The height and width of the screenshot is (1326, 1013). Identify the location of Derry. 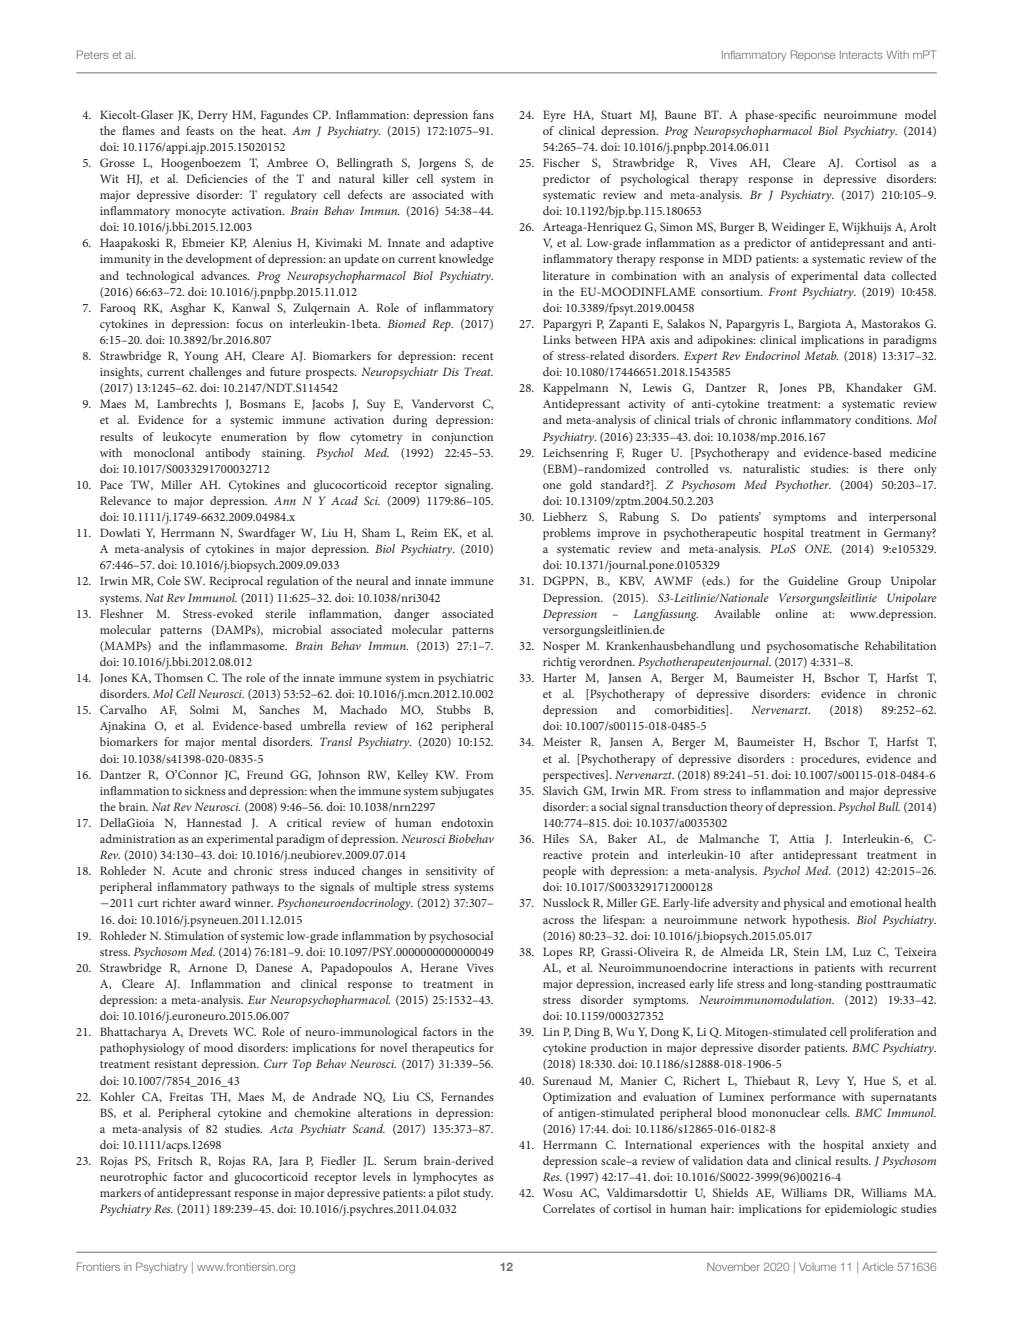
(213, 116).
